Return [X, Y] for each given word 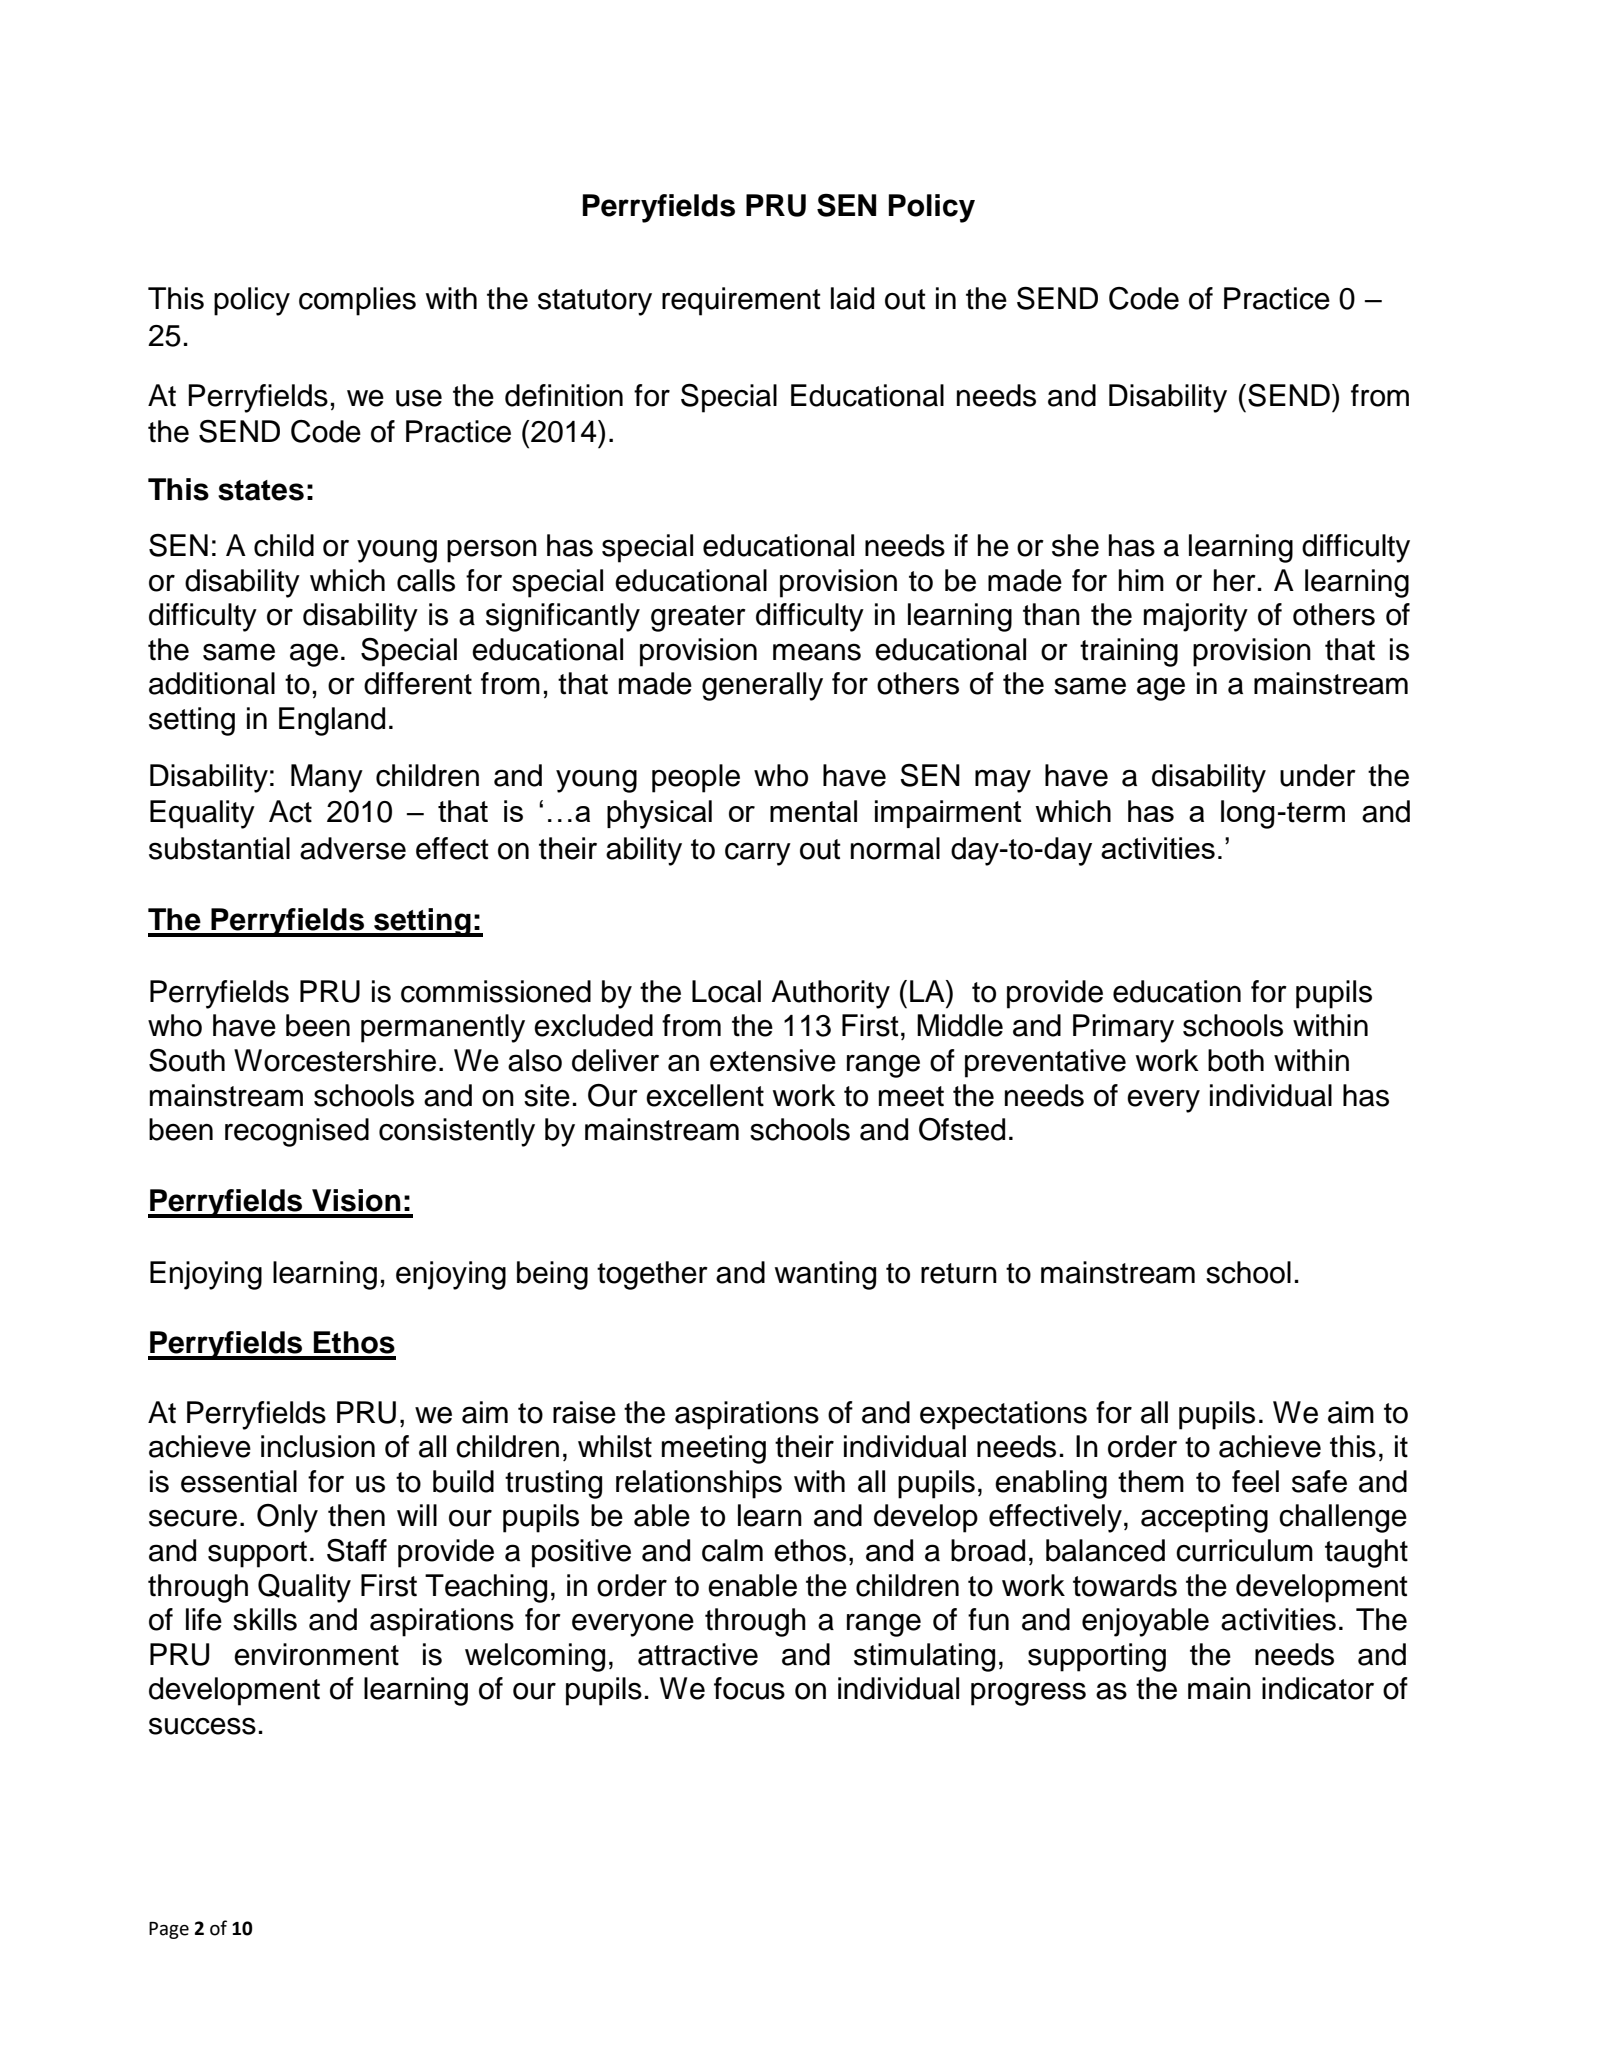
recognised [297, 1132]
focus [749, 1688]
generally [762, 686]
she [1075, 545]
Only [287, 1518]
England [332, 721]
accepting [1204, 1518]
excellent [705, 1095]
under [1318, 775]
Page [169, 1930]
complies [357, 301]
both [1236, 1060]
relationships [699, 1484]
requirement [741, 301]
